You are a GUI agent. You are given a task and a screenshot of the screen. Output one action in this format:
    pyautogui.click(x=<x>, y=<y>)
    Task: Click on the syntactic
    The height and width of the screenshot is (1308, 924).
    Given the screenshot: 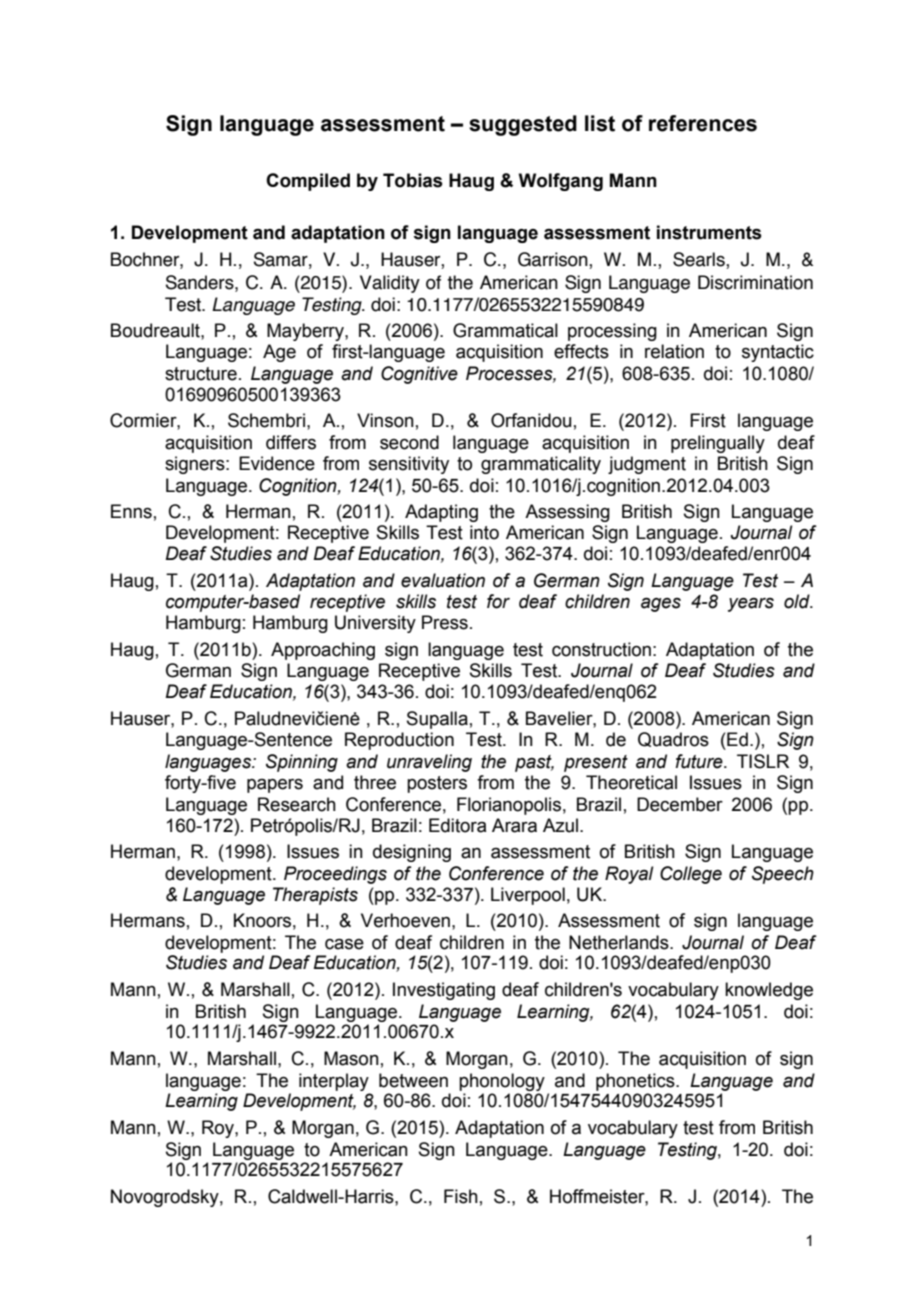 What is the action you would take?
    pyautogui.click(x=778, y=353)
